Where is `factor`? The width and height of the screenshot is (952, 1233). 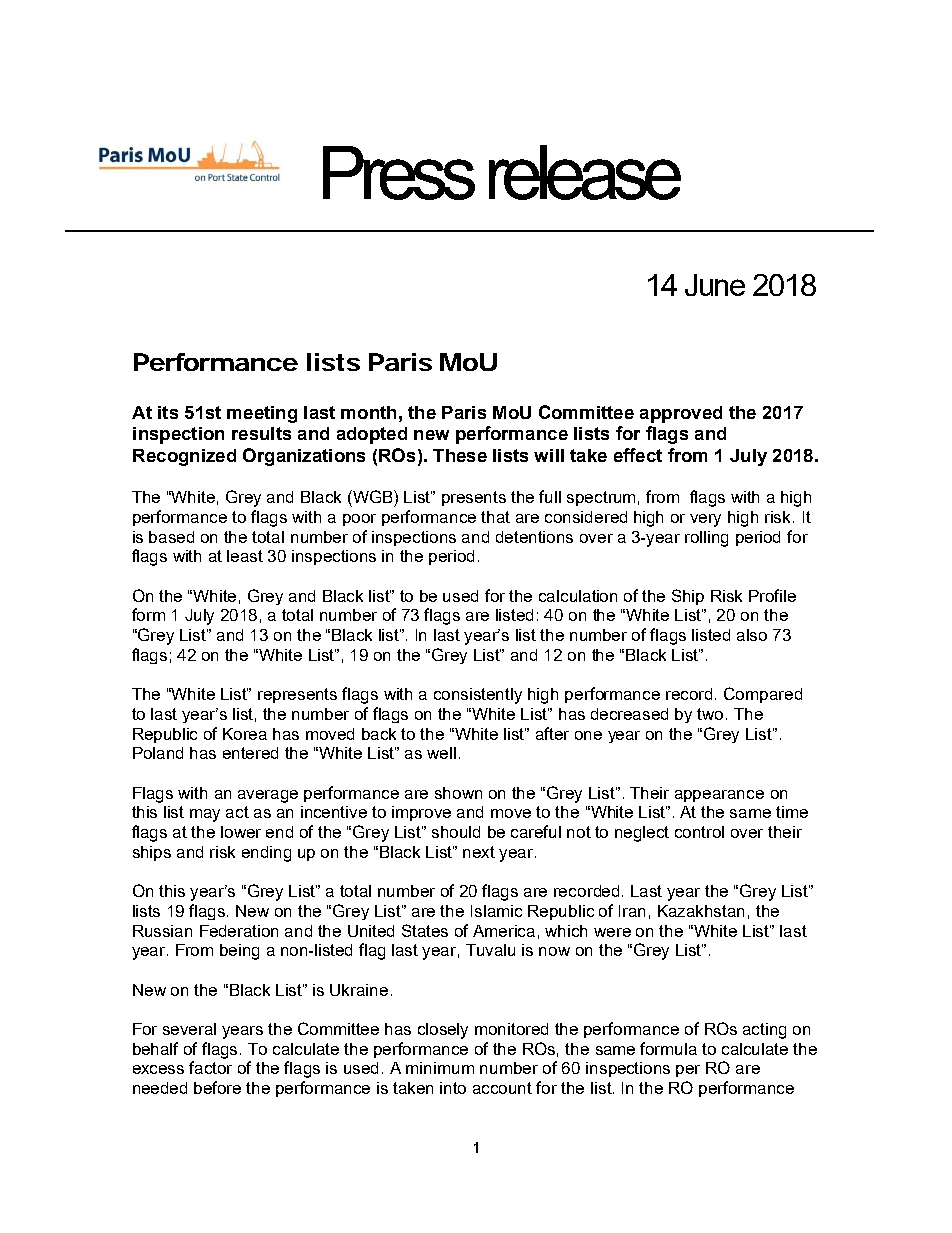 factor is located at coordinates (210, 1067).
